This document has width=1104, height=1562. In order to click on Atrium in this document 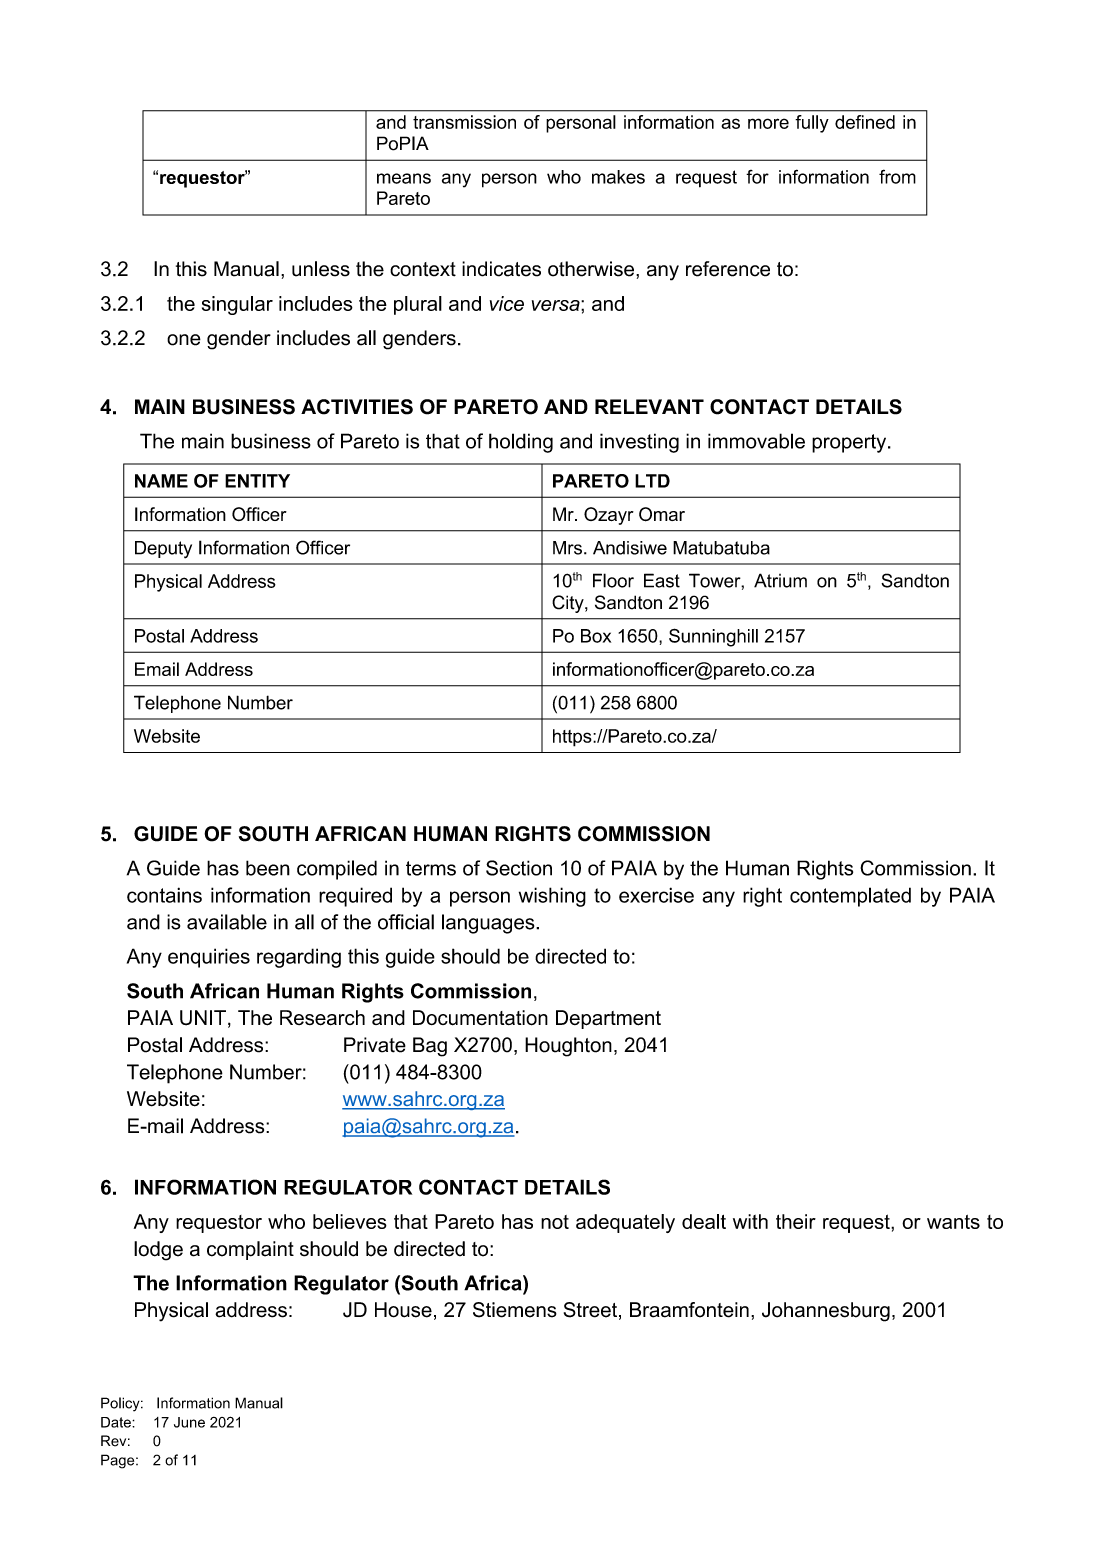, I will do `click(780, 580)`.
